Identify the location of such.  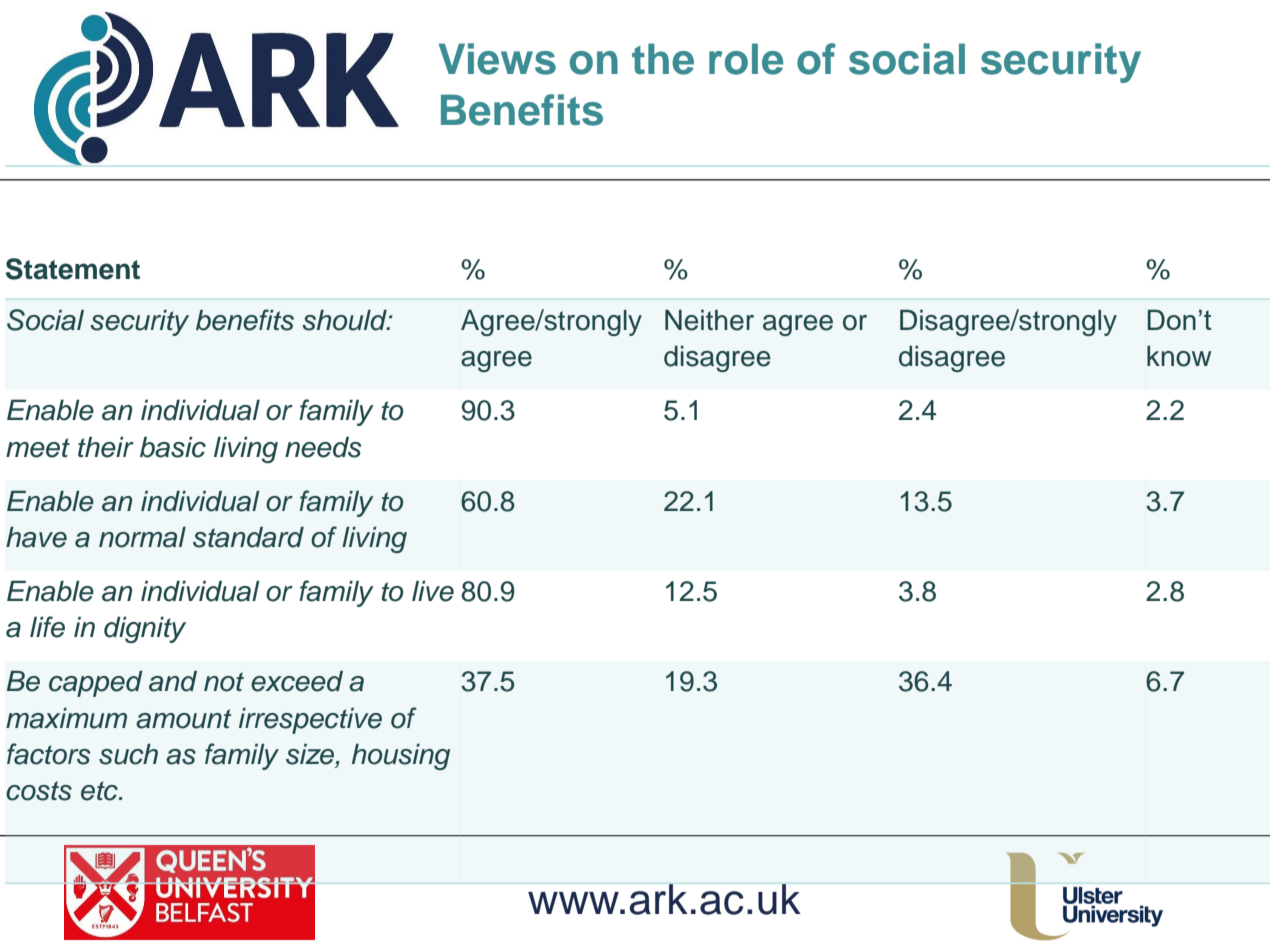
(128, 754).
